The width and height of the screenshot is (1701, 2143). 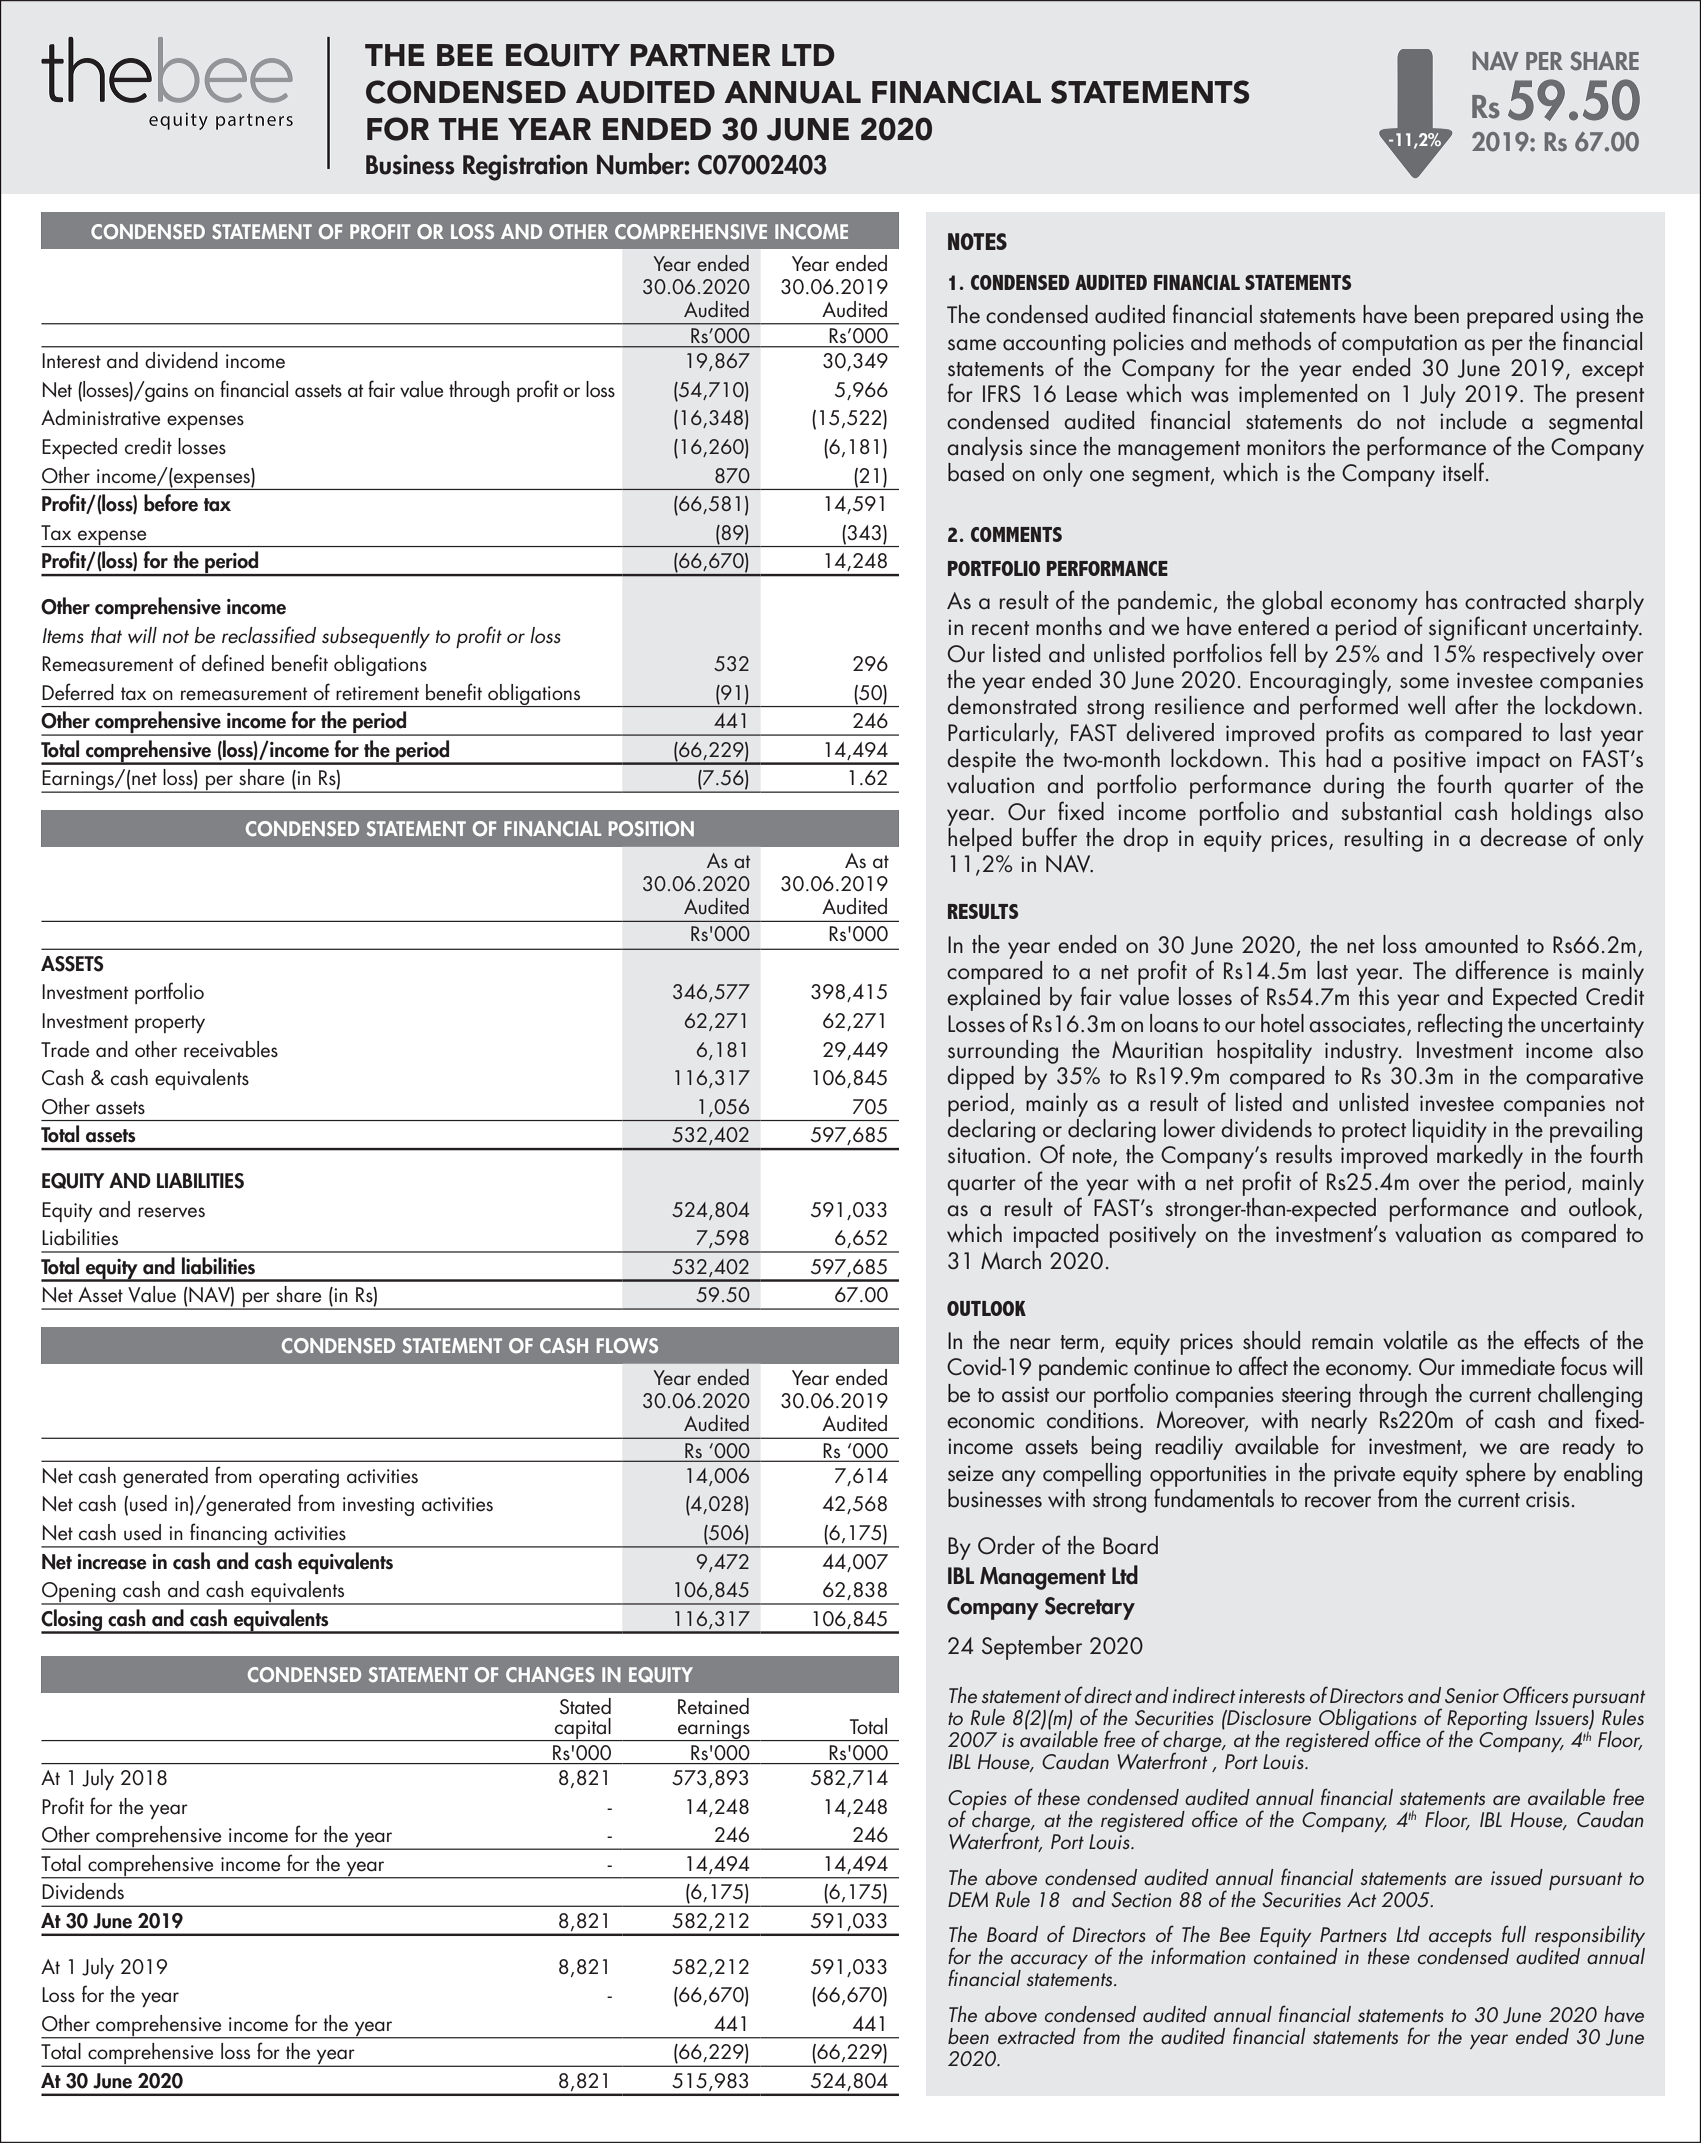 What do you see at coordinates (993, 999) in the screenshot?
I see `explained` at bounding box center [993, 999].
